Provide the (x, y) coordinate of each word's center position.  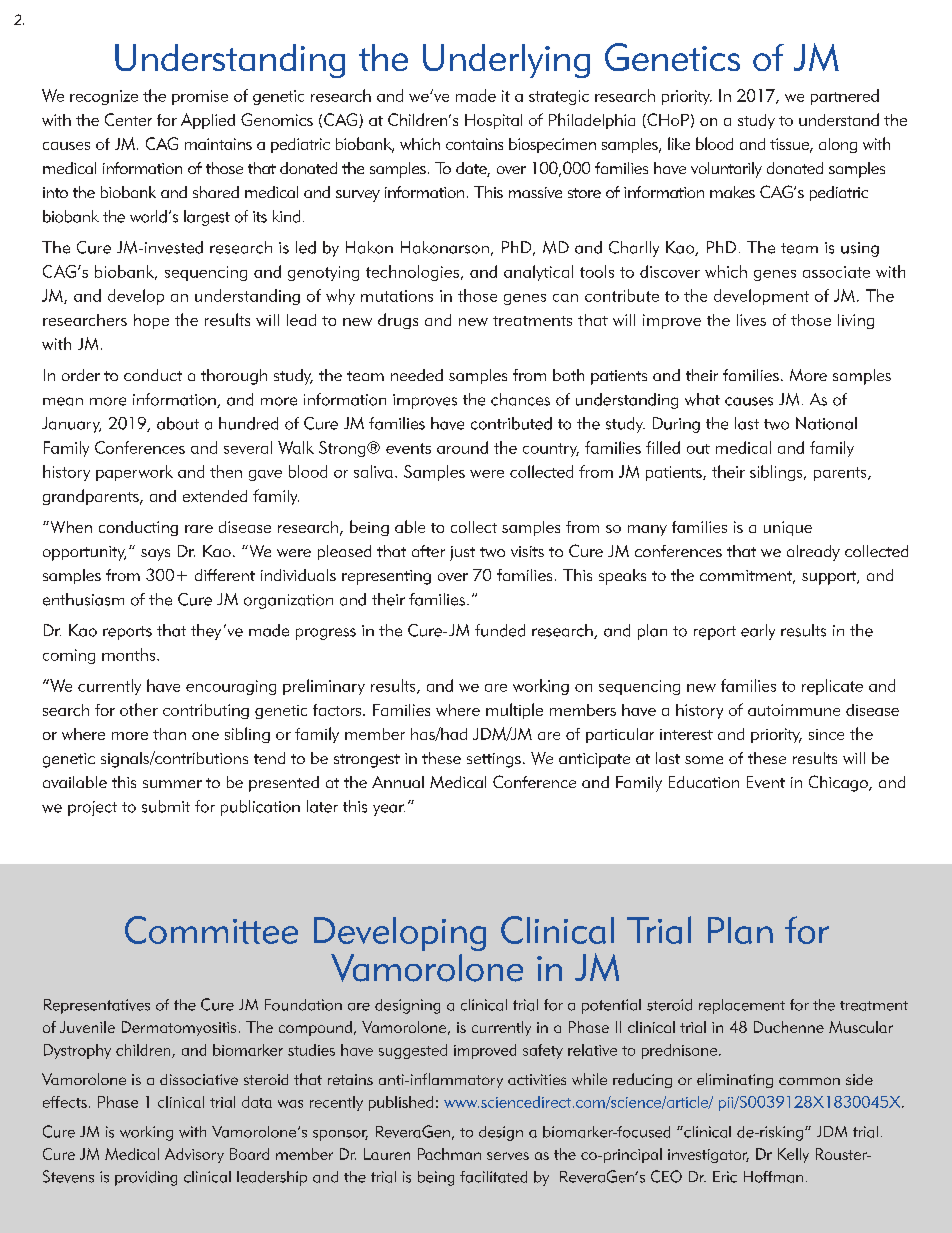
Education (704, 782)
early (758, 632)
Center (128, 119)
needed (417, 375)
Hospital (493, 121)
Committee (211, 930)
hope (151, 321)
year (389, 810)
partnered (845, 97)
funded (500, 630)
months (130, 654)
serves (508, 1156)
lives (751, 320)
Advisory (194, 1155)
